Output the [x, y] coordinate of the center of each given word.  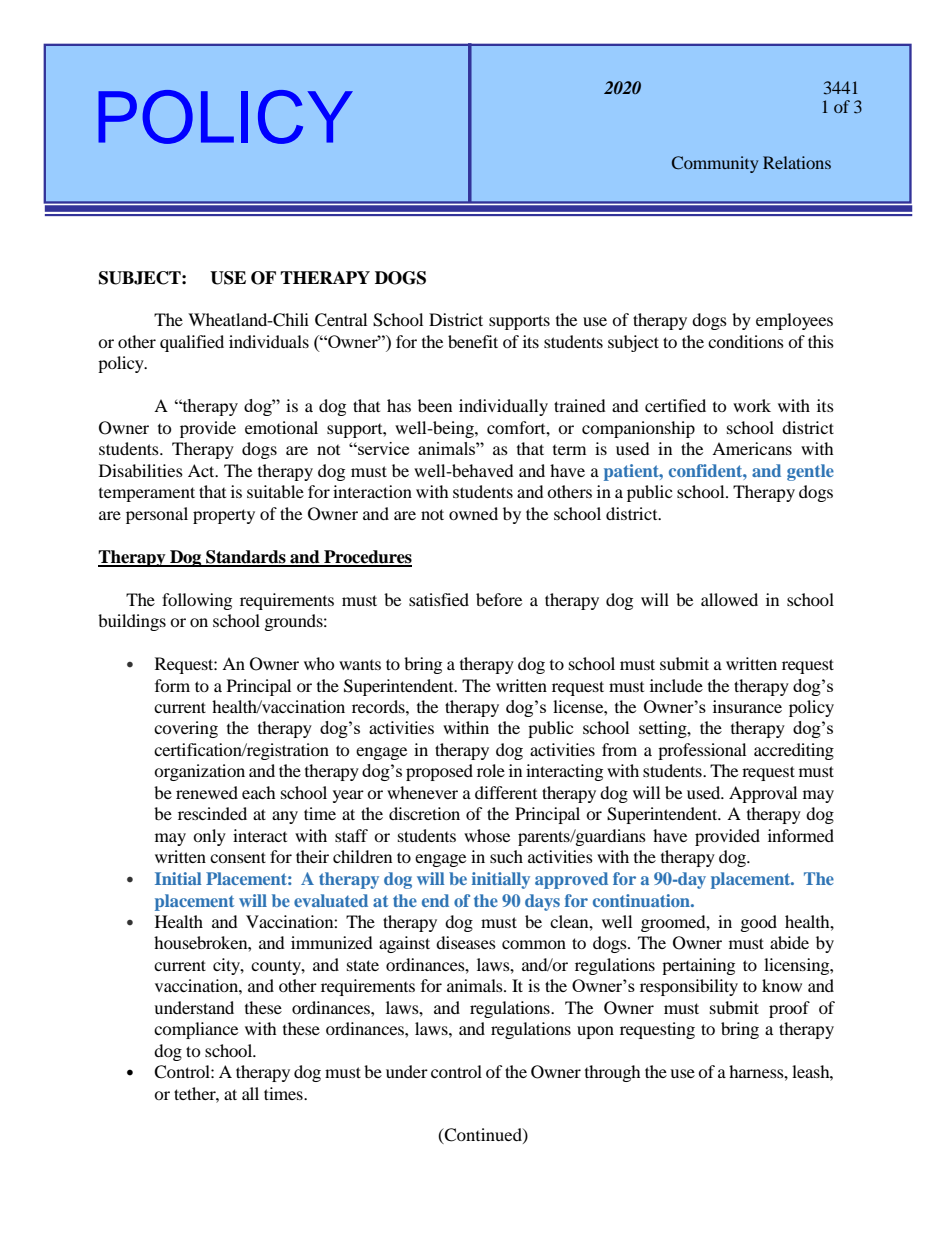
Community [715, 164]
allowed [729, 599]
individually [503, 407]
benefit [473, 341]
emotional [281, 427]
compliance [196, 1030]
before [499, 599]
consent [238, 857]
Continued [483, 1135]
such [506, 856]
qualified [192, 343]
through [613, 1073]
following [197, 601]
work [752, 405]
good [759, 923]
